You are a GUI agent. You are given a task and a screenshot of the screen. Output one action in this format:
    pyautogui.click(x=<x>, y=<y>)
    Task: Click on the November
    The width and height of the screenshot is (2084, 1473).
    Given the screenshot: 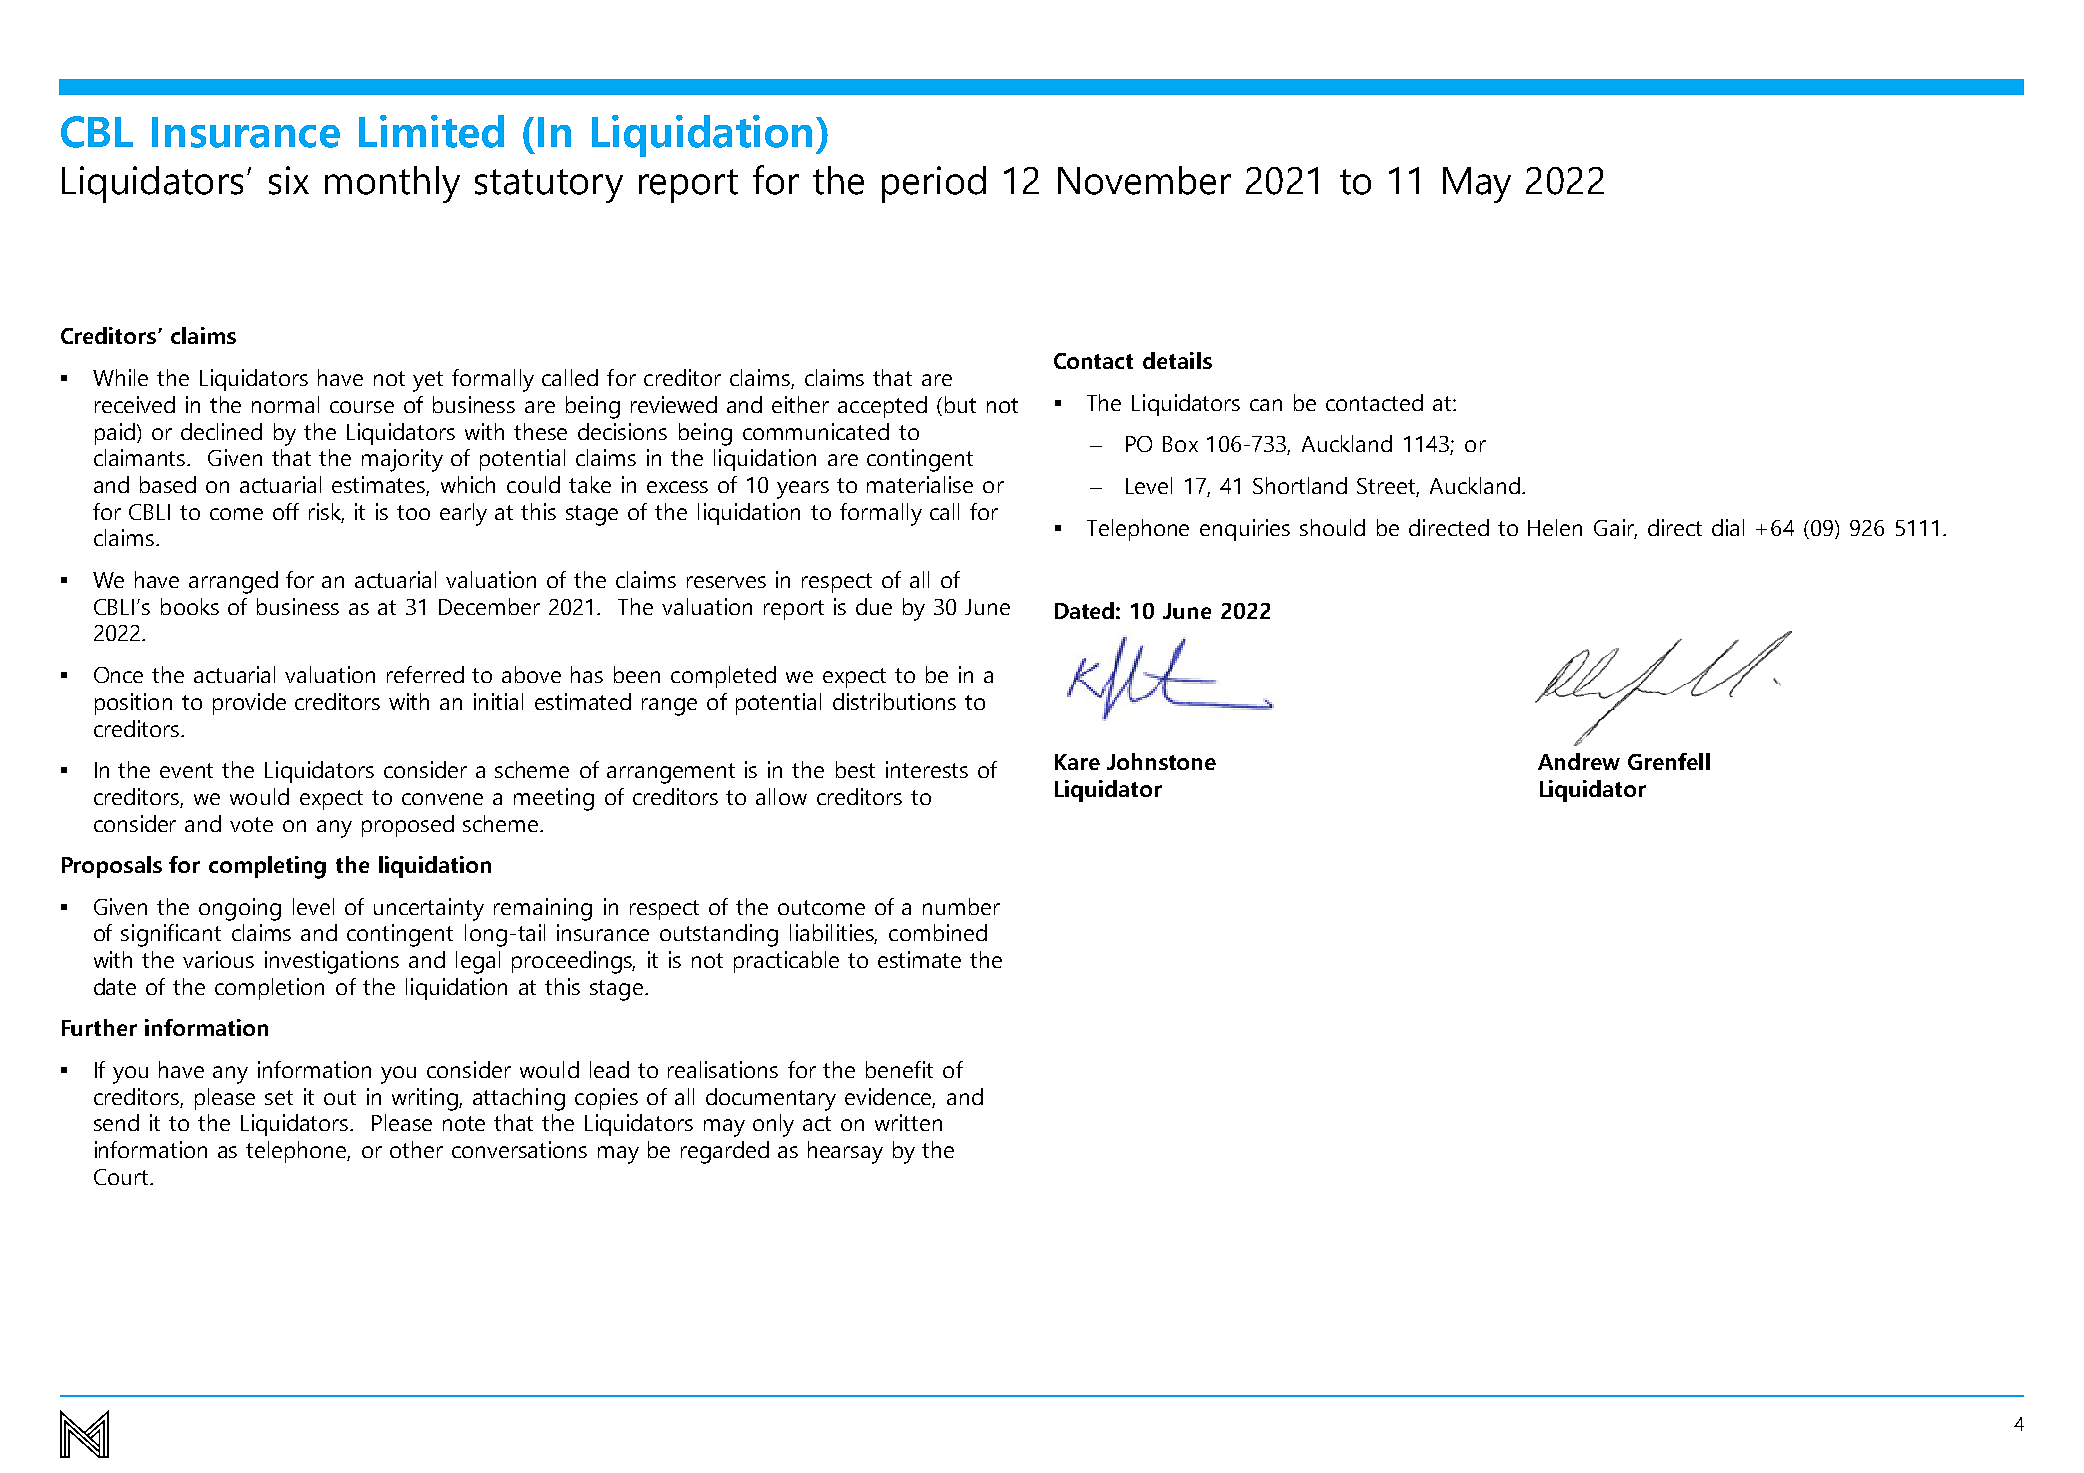 What is the action you would take?
    pyautogui.click(x=1144, y=180)
